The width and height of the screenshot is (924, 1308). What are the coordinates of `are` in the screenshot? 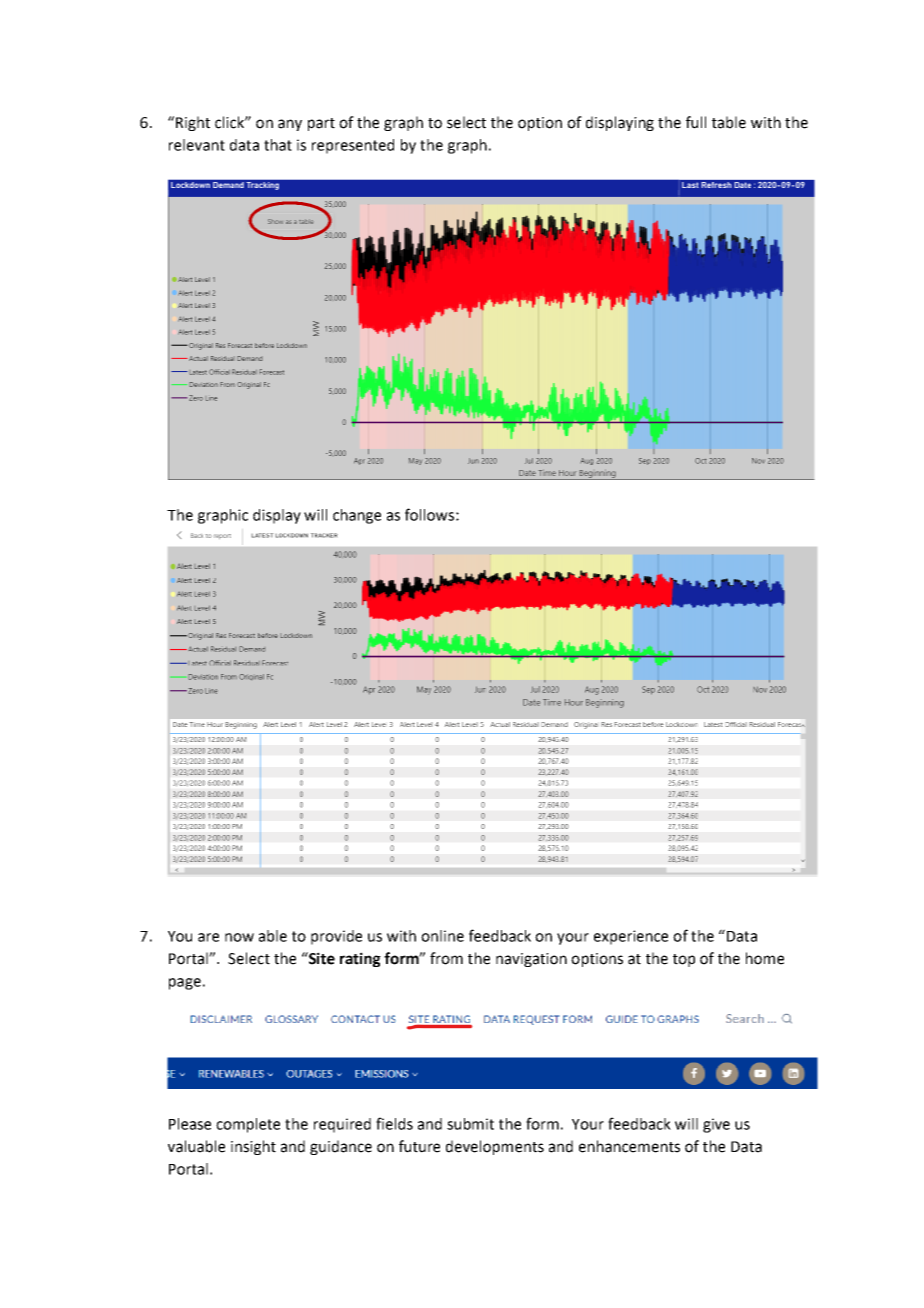 It's located at (208, 937).
